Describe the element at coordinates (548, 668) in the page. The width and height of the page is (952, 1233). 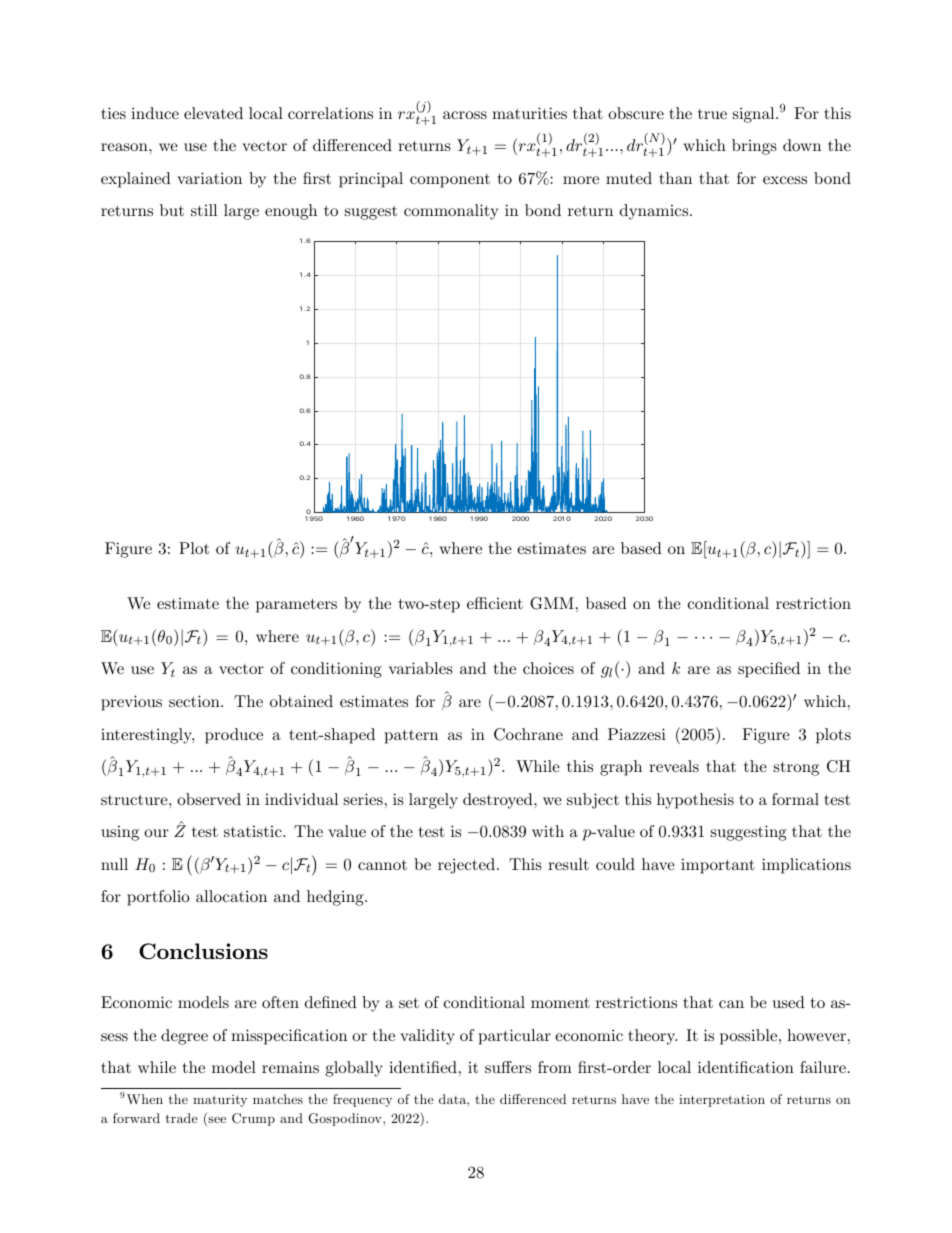
I see `choices` at that location.
